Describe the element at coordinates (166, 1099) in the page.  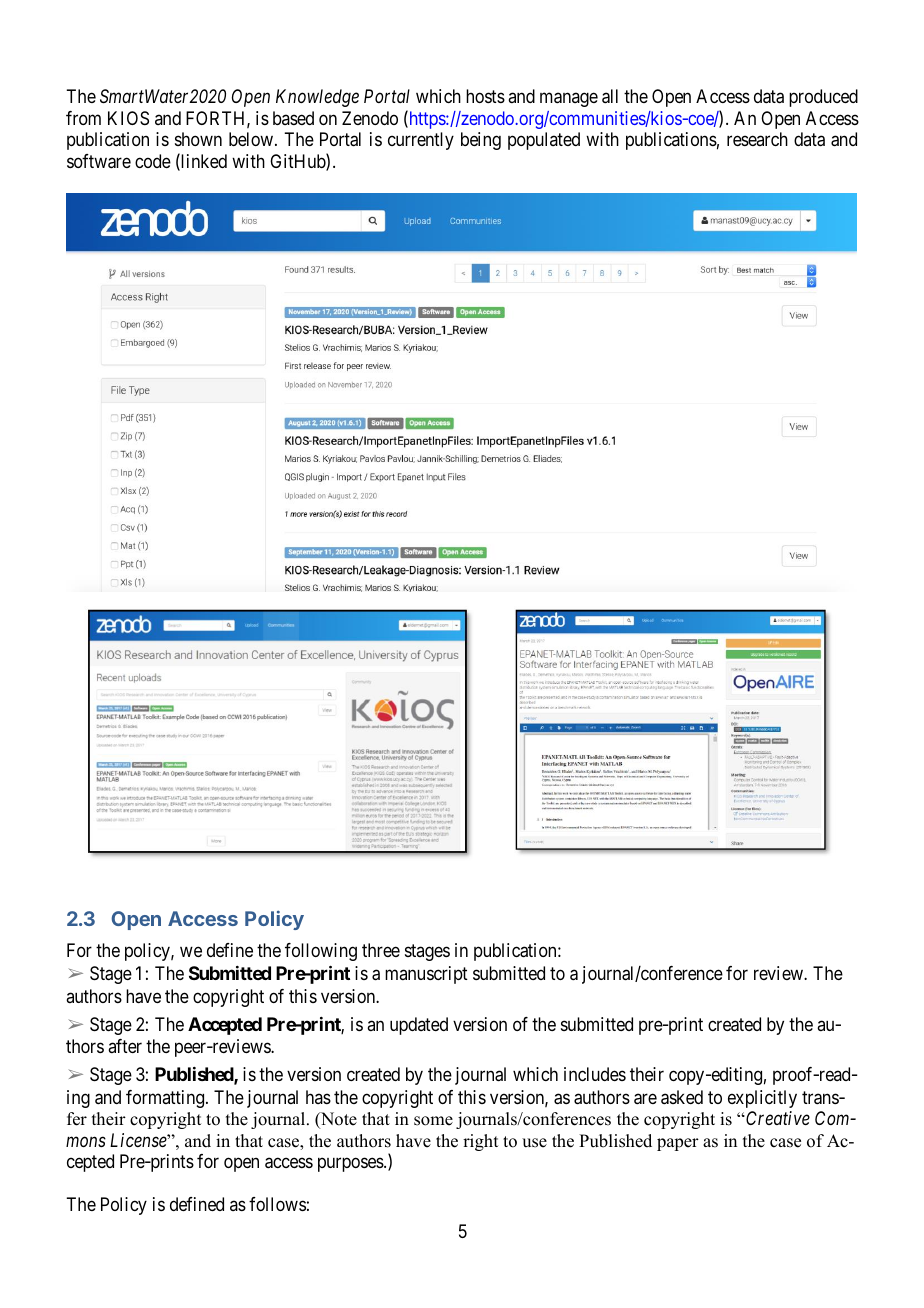
I see `formatting` at that location.
